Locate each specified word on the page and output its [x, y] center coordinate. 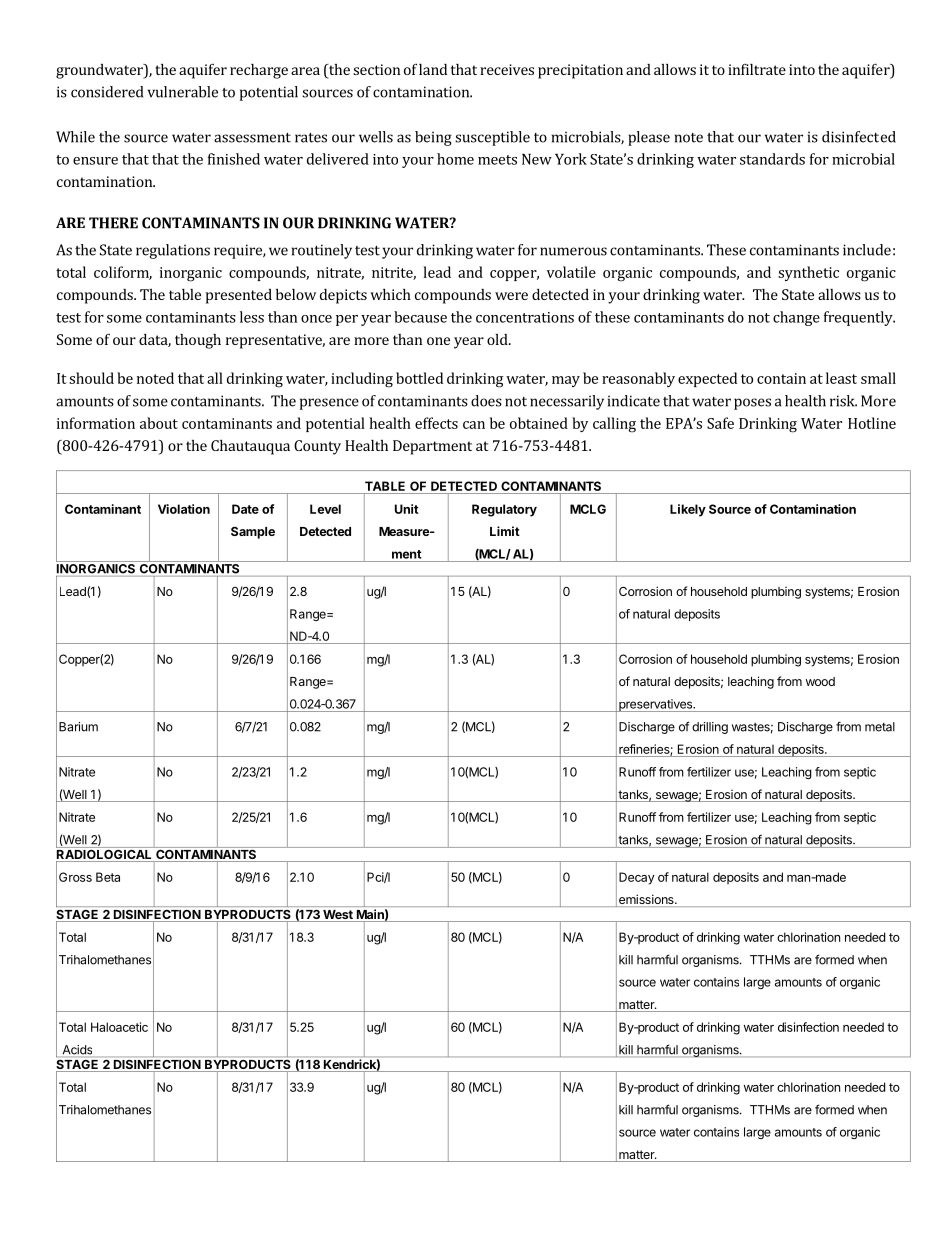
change [796, 318]
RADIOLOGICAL [105, 854]
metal [880, 727]
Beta [108, 877]
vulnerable [183, 92]
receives [507, 69]
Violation [184, 509]
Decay [637, 878]
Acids [77, 1051]
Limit [505, 531]
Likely [688, 510]
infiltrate [757, 69]
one [438, 341]
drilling [710, 728]
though [198, 341]
